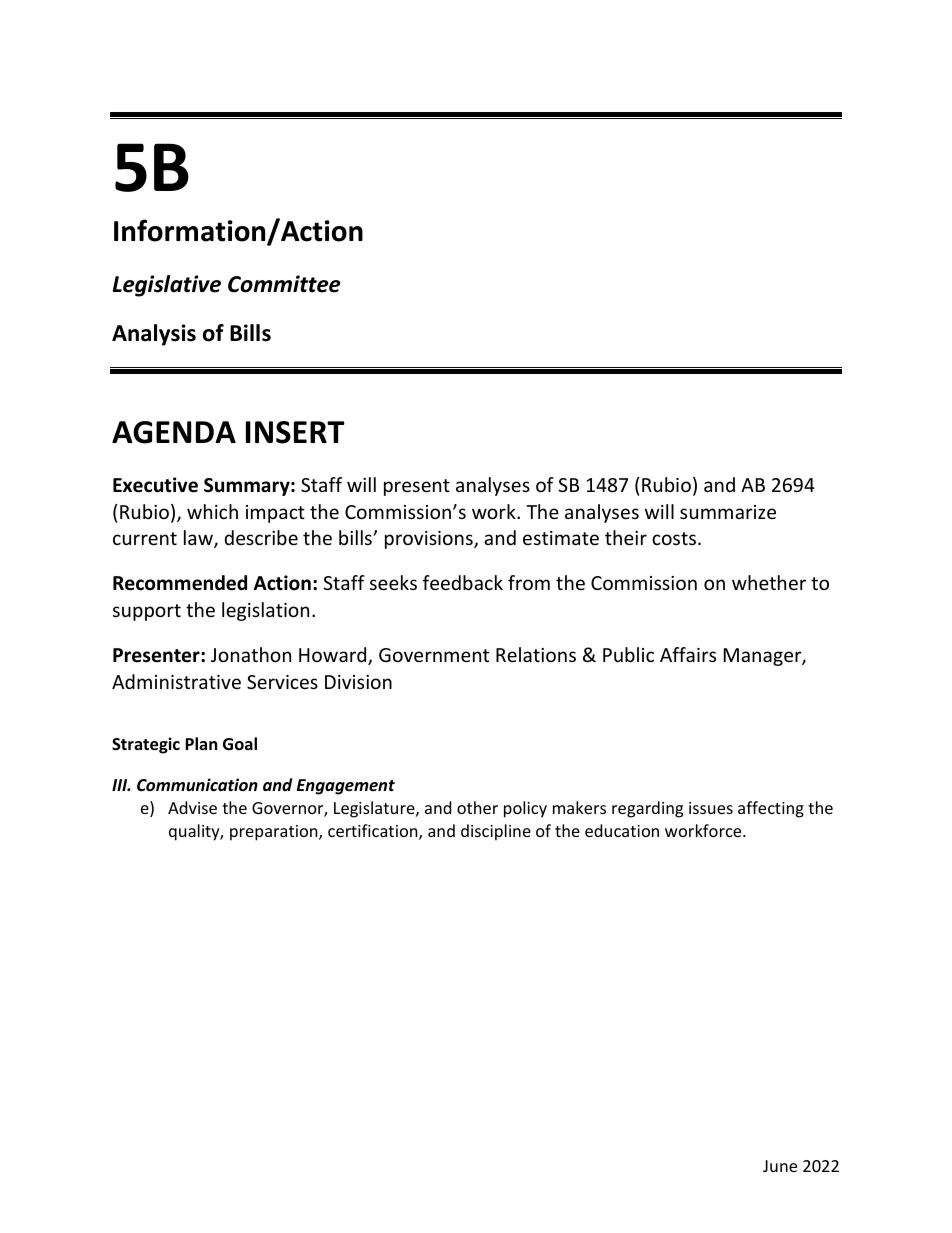 Image resolution: width=952 pixels, height=1233 pixels. Describe the element at coordinates (240, 744) in the page. I see `Goal` at that location.
